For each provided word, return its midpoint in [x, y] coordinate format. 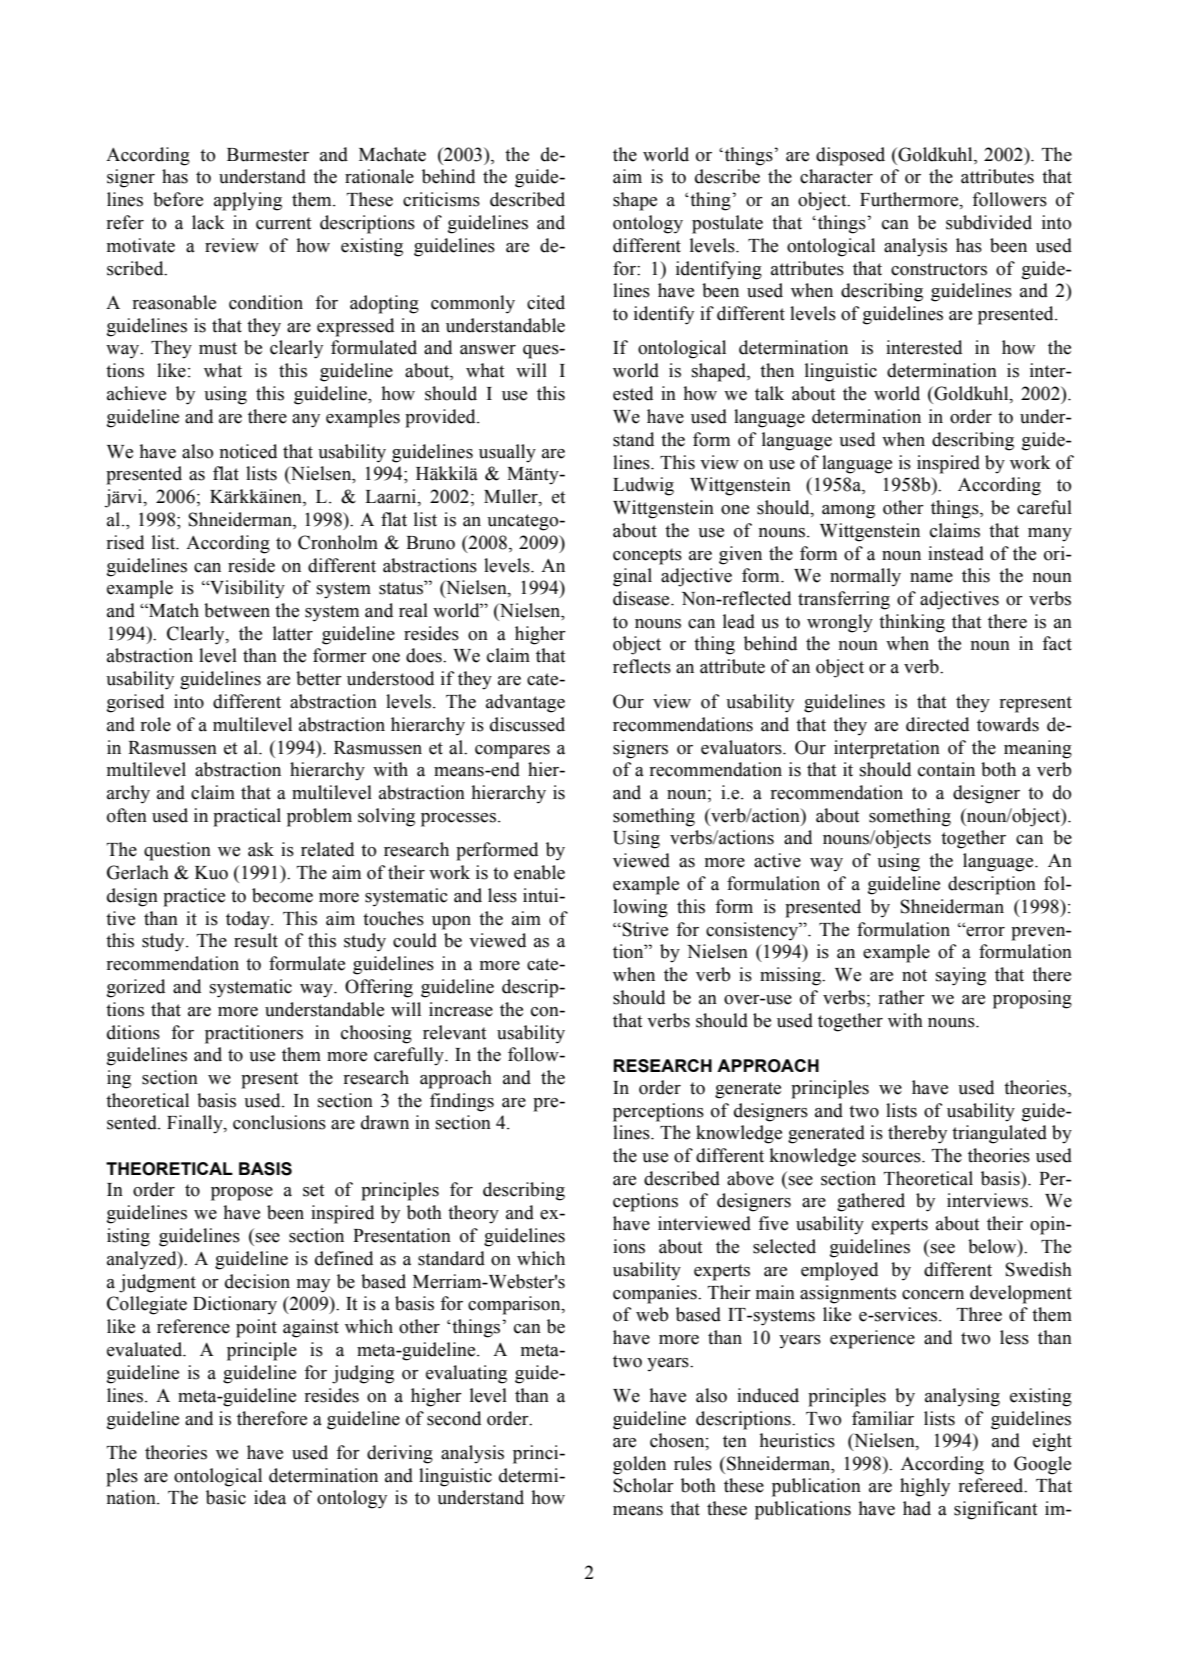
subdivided [989, 222]
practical [247, 817]
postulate [727, 224]
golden [639, 1465]
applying [248, 201]
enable [539, 872]
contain [946, 769]
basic [226, 1497]
